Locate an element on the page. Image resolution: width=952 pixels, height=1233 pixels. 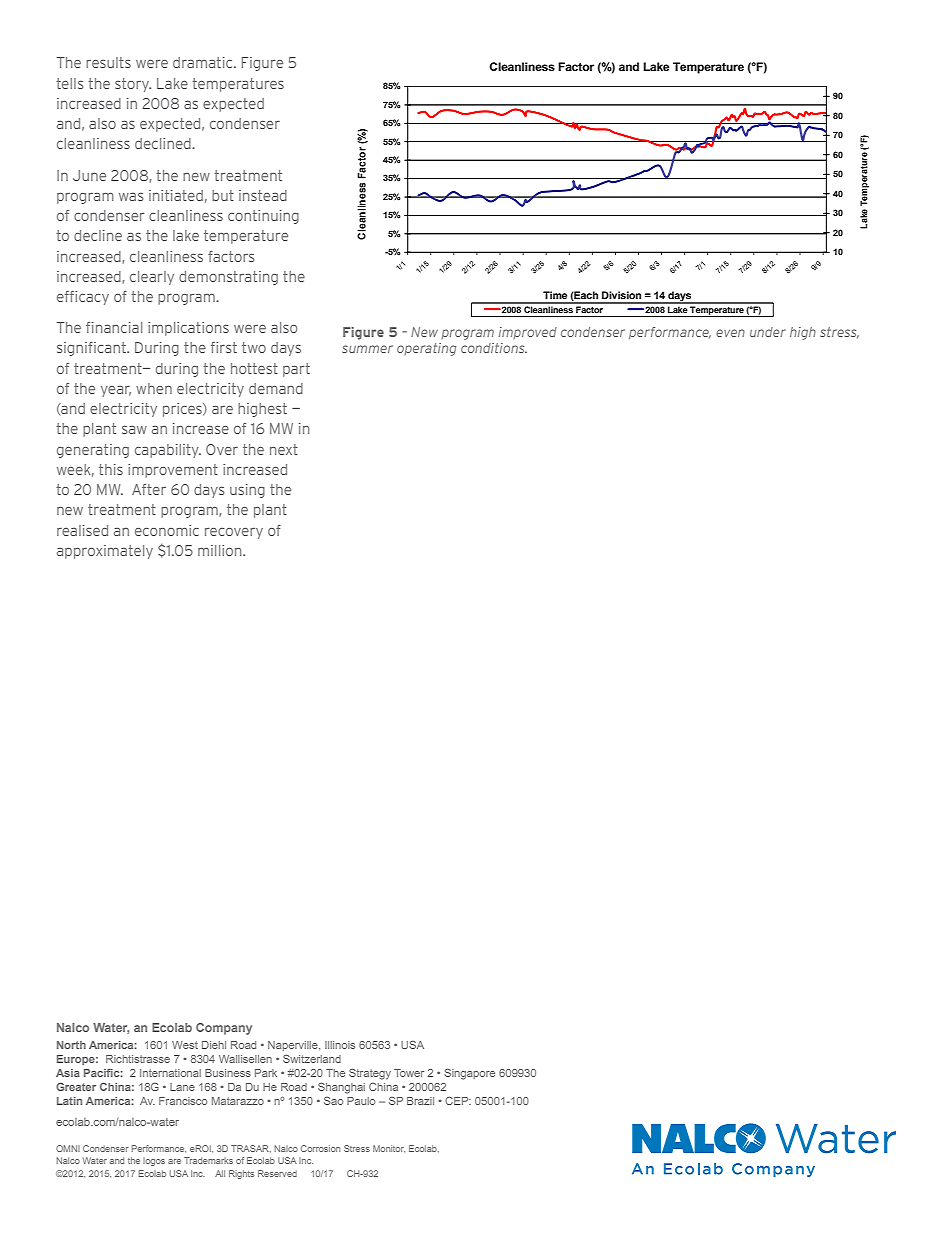
logos is located at coordinates (154, 1162).
